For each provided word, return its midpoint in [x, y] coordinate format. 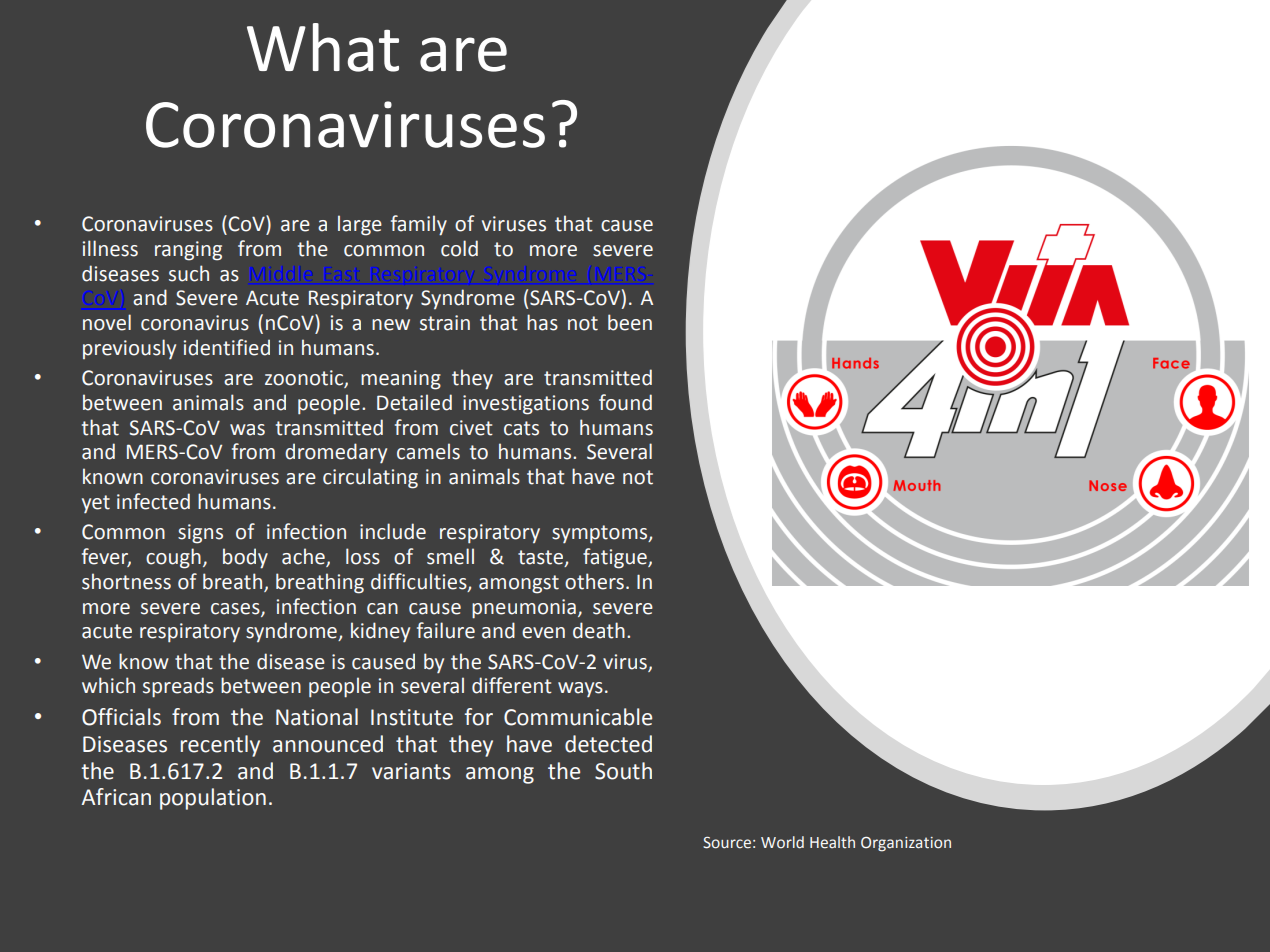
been [630, 322]
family [419, 225]
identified [227, 347]
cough [173, 558]
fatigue [616, 558]
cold [459, 248]
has [542, 322]
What [323, 47]
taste [541, 558]
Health [832, 842]
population [213, 799]
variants [411, 771]
